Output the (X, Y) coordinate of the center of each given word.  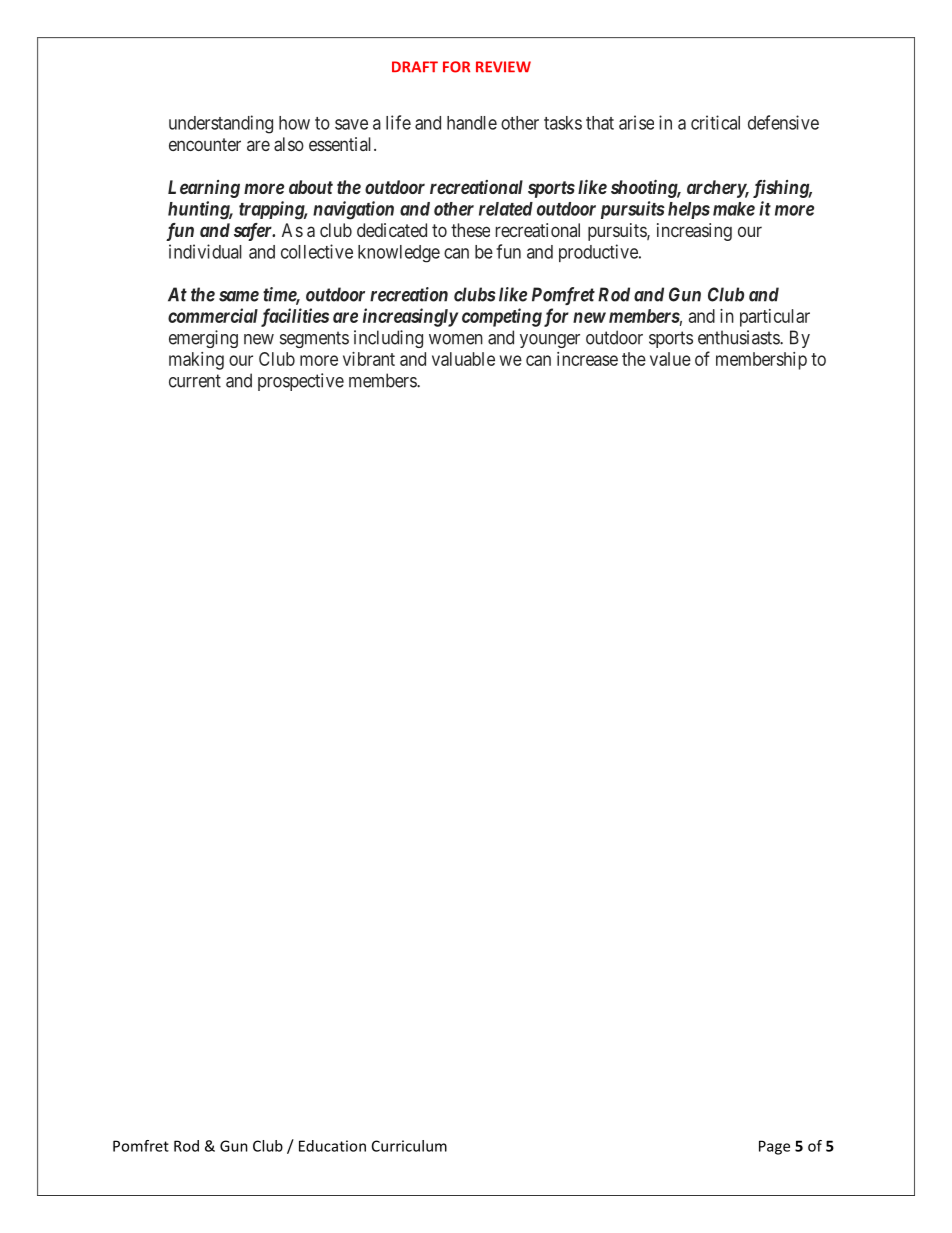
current (195, 381)
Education (332, 1146)
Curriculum (409, 1146)
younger (550, 341)
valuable (463, 359)
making (196, 361)
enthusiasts (739, 337)
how (294, 123)
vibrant (369, 359)
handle (472, 123)
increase (587, 359)
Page (774, 1147)
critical (715, 122)
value (670, 359)
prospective (301, 382)
